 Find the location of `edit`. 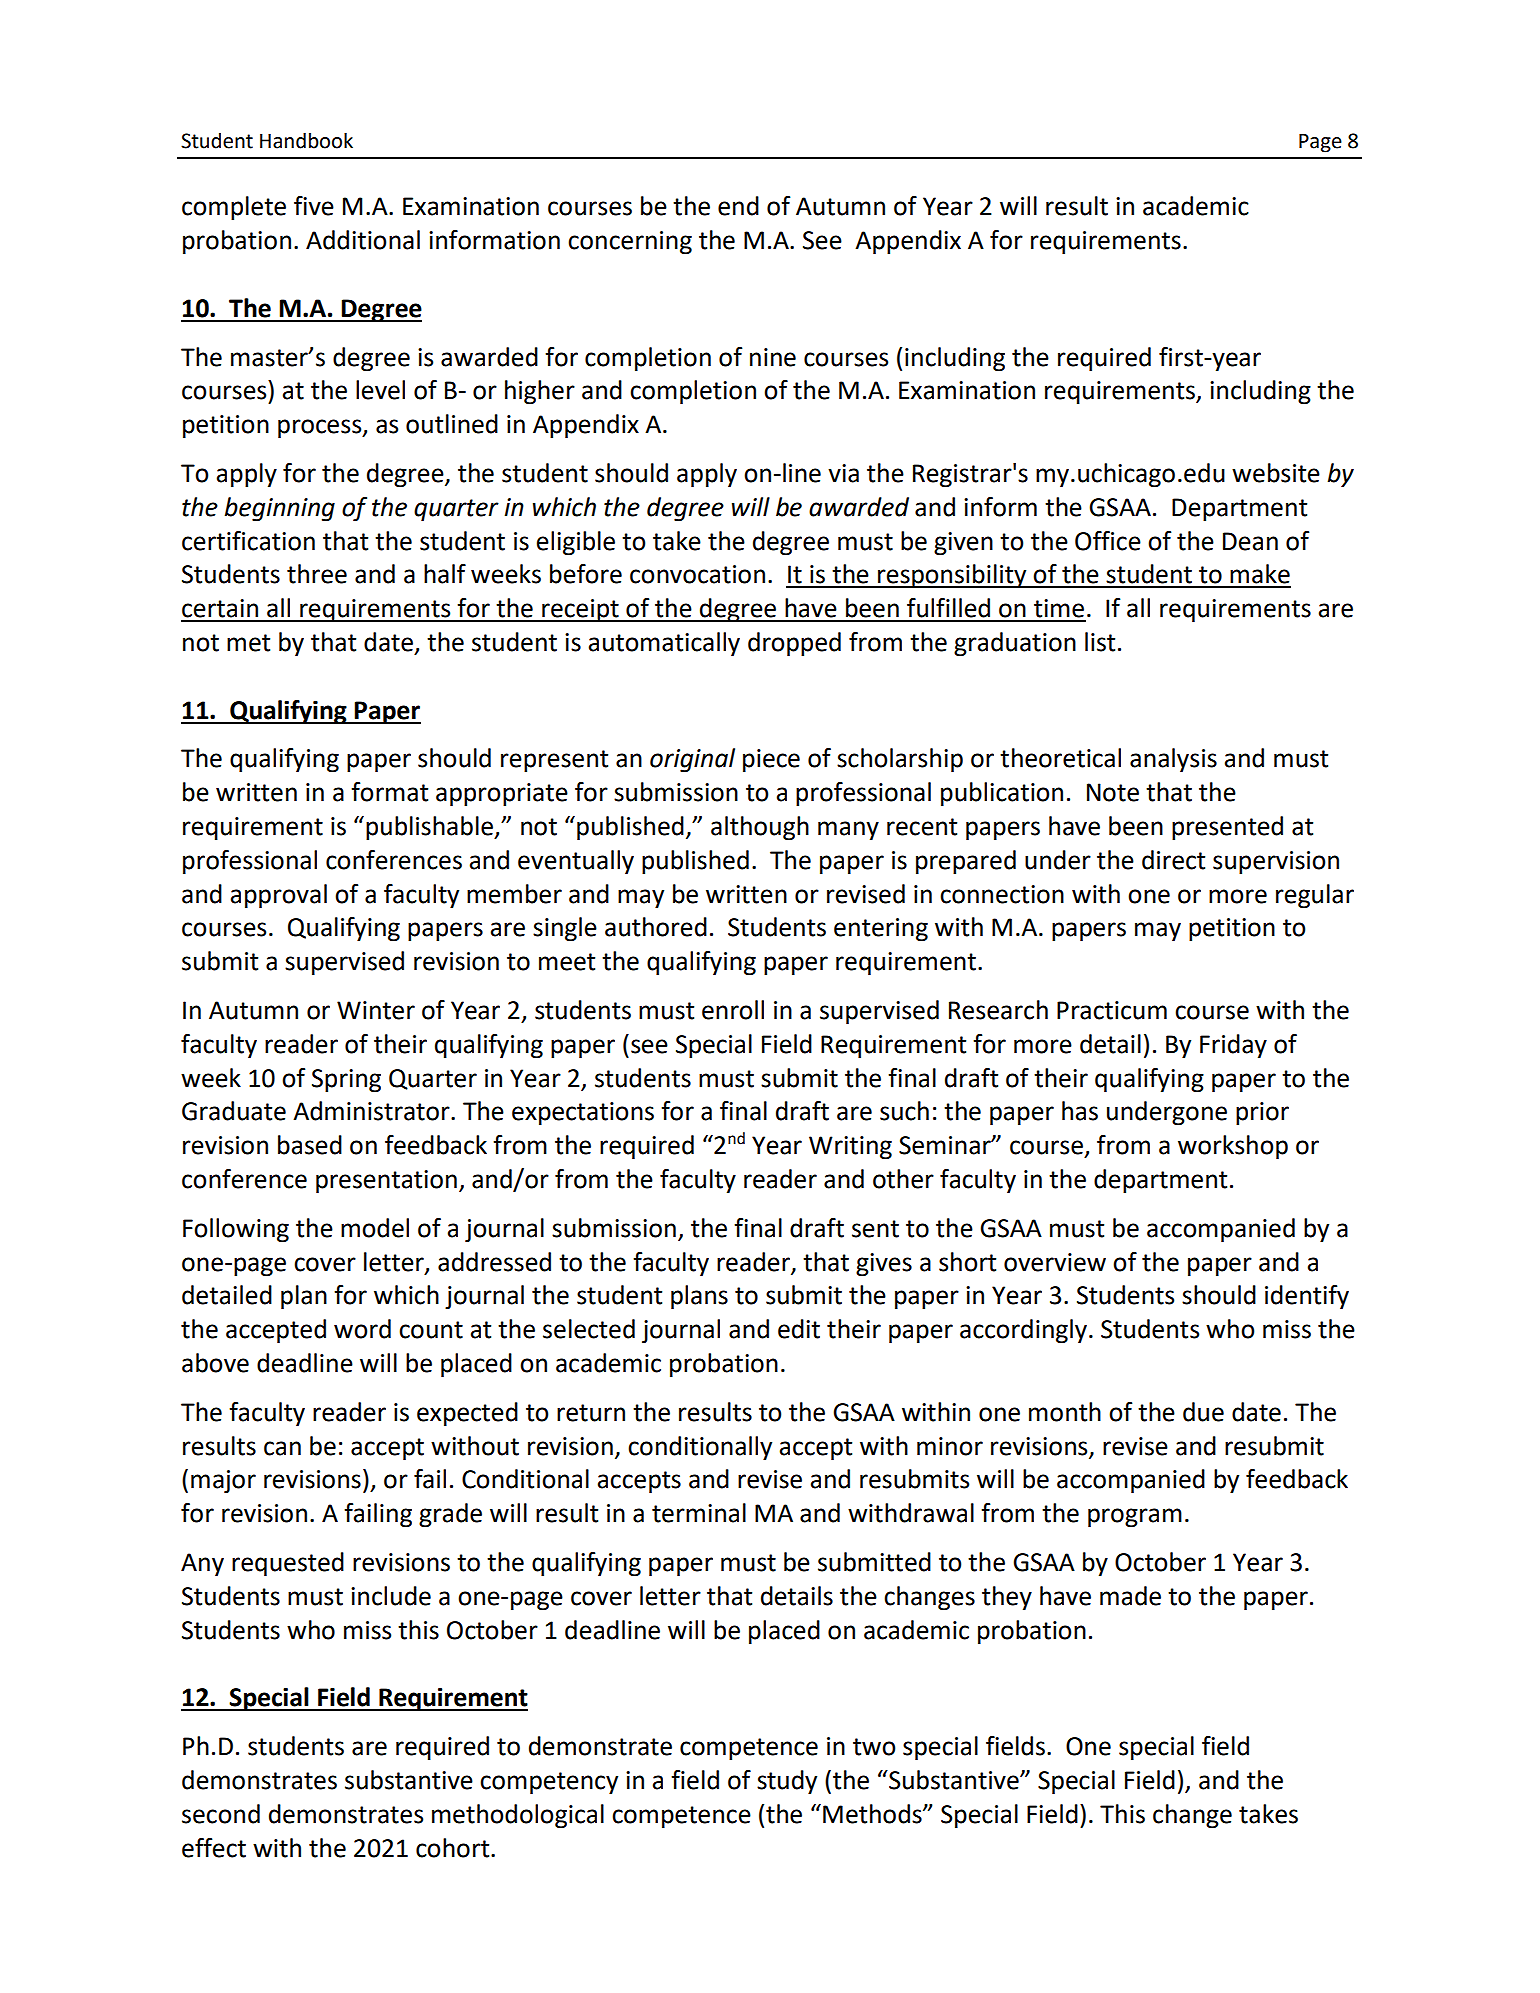

edit is located at coordinates (799, 1329).
